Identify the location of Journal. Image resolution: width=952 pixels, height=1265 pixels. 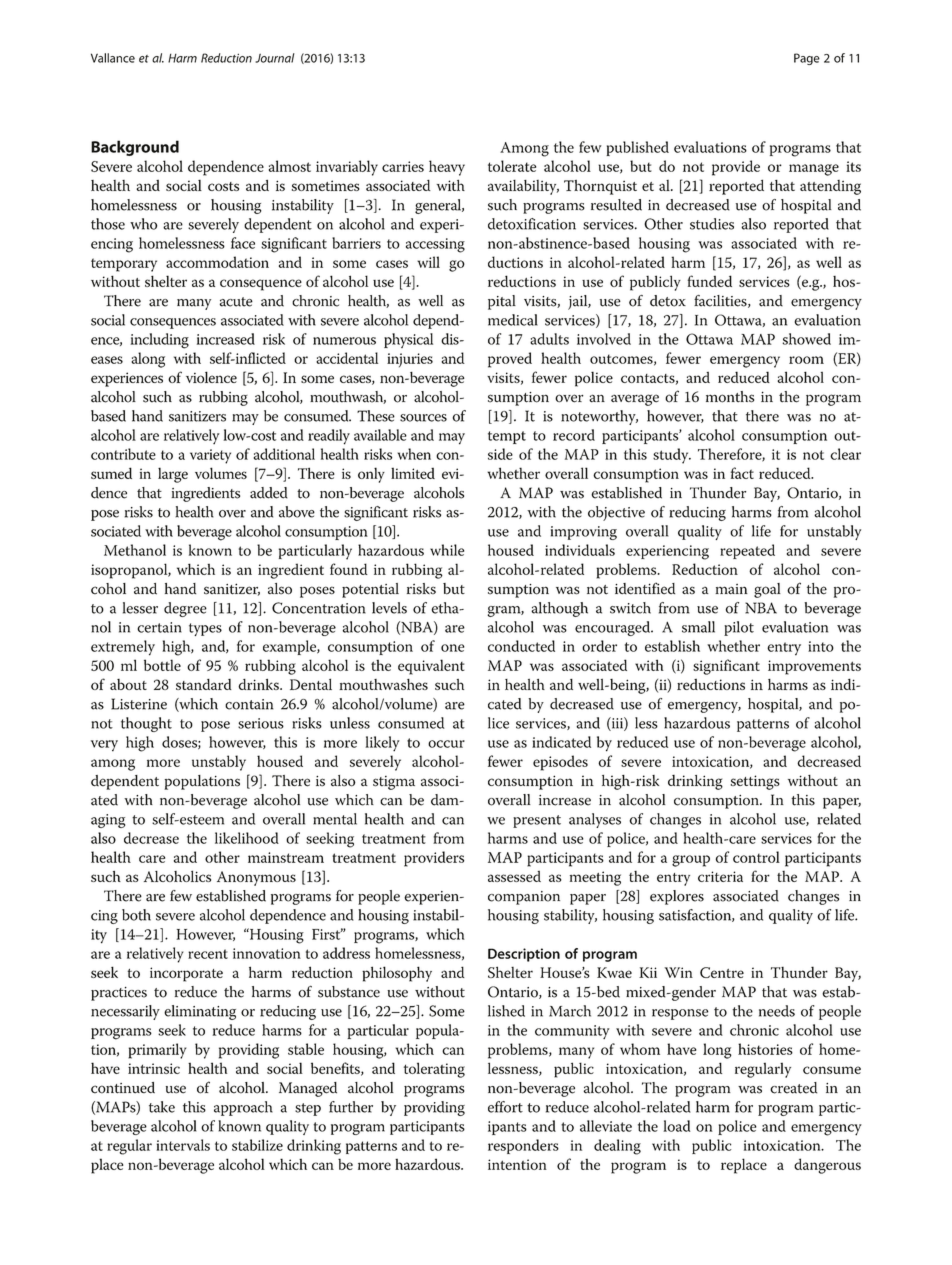
(275, 58).
